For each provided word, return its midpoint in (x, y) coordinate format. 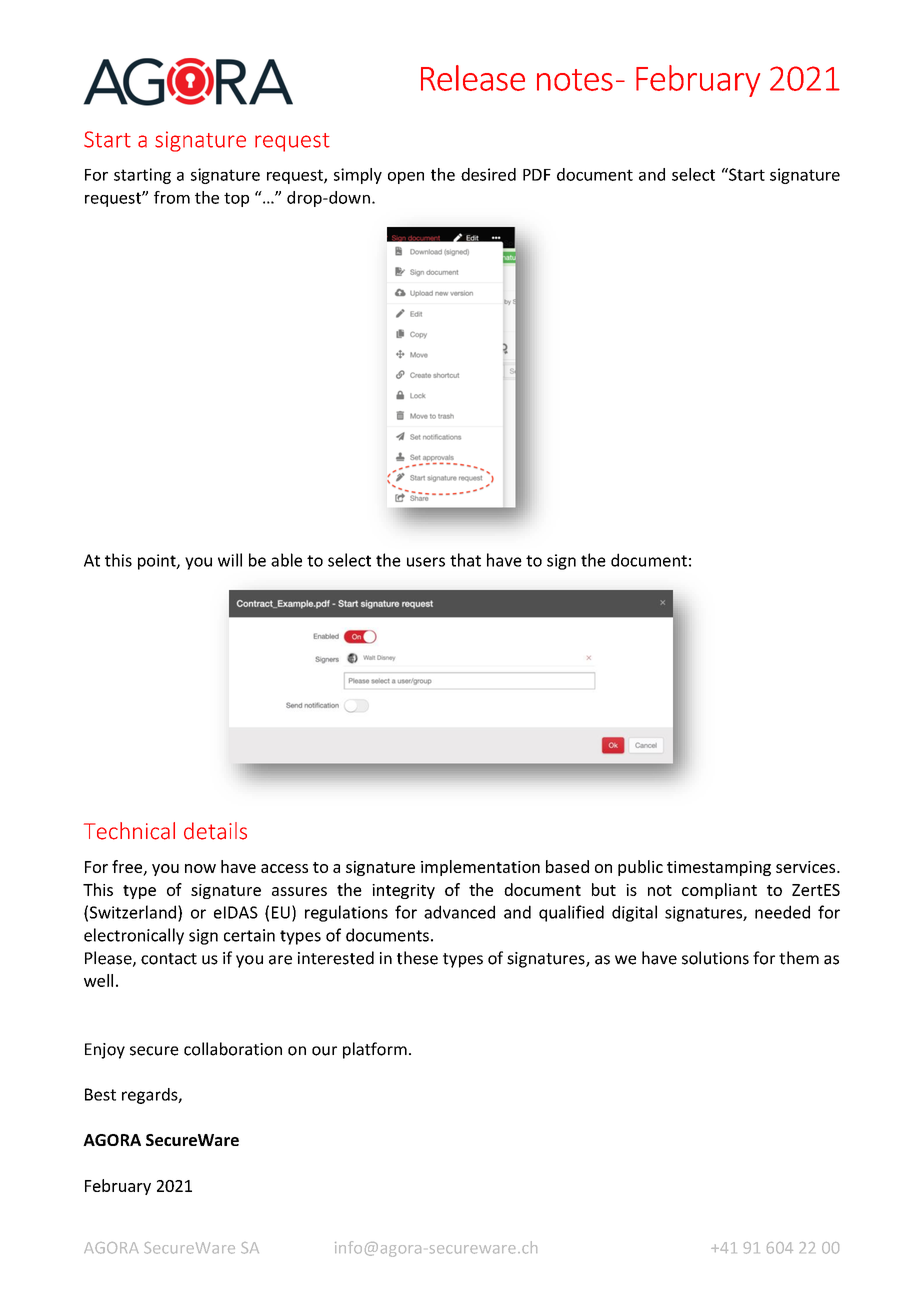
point (158, 562)
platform (375, 1050)
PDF (537, 175)
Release (473, 78)
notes (575, 80)
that (465, 560)
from (172, 197)
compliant (719, 891)
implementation (480, 868)
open (406, 178)
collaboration (233, 1049)
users (426, 562)
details (215, 831)
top (236, 199)
